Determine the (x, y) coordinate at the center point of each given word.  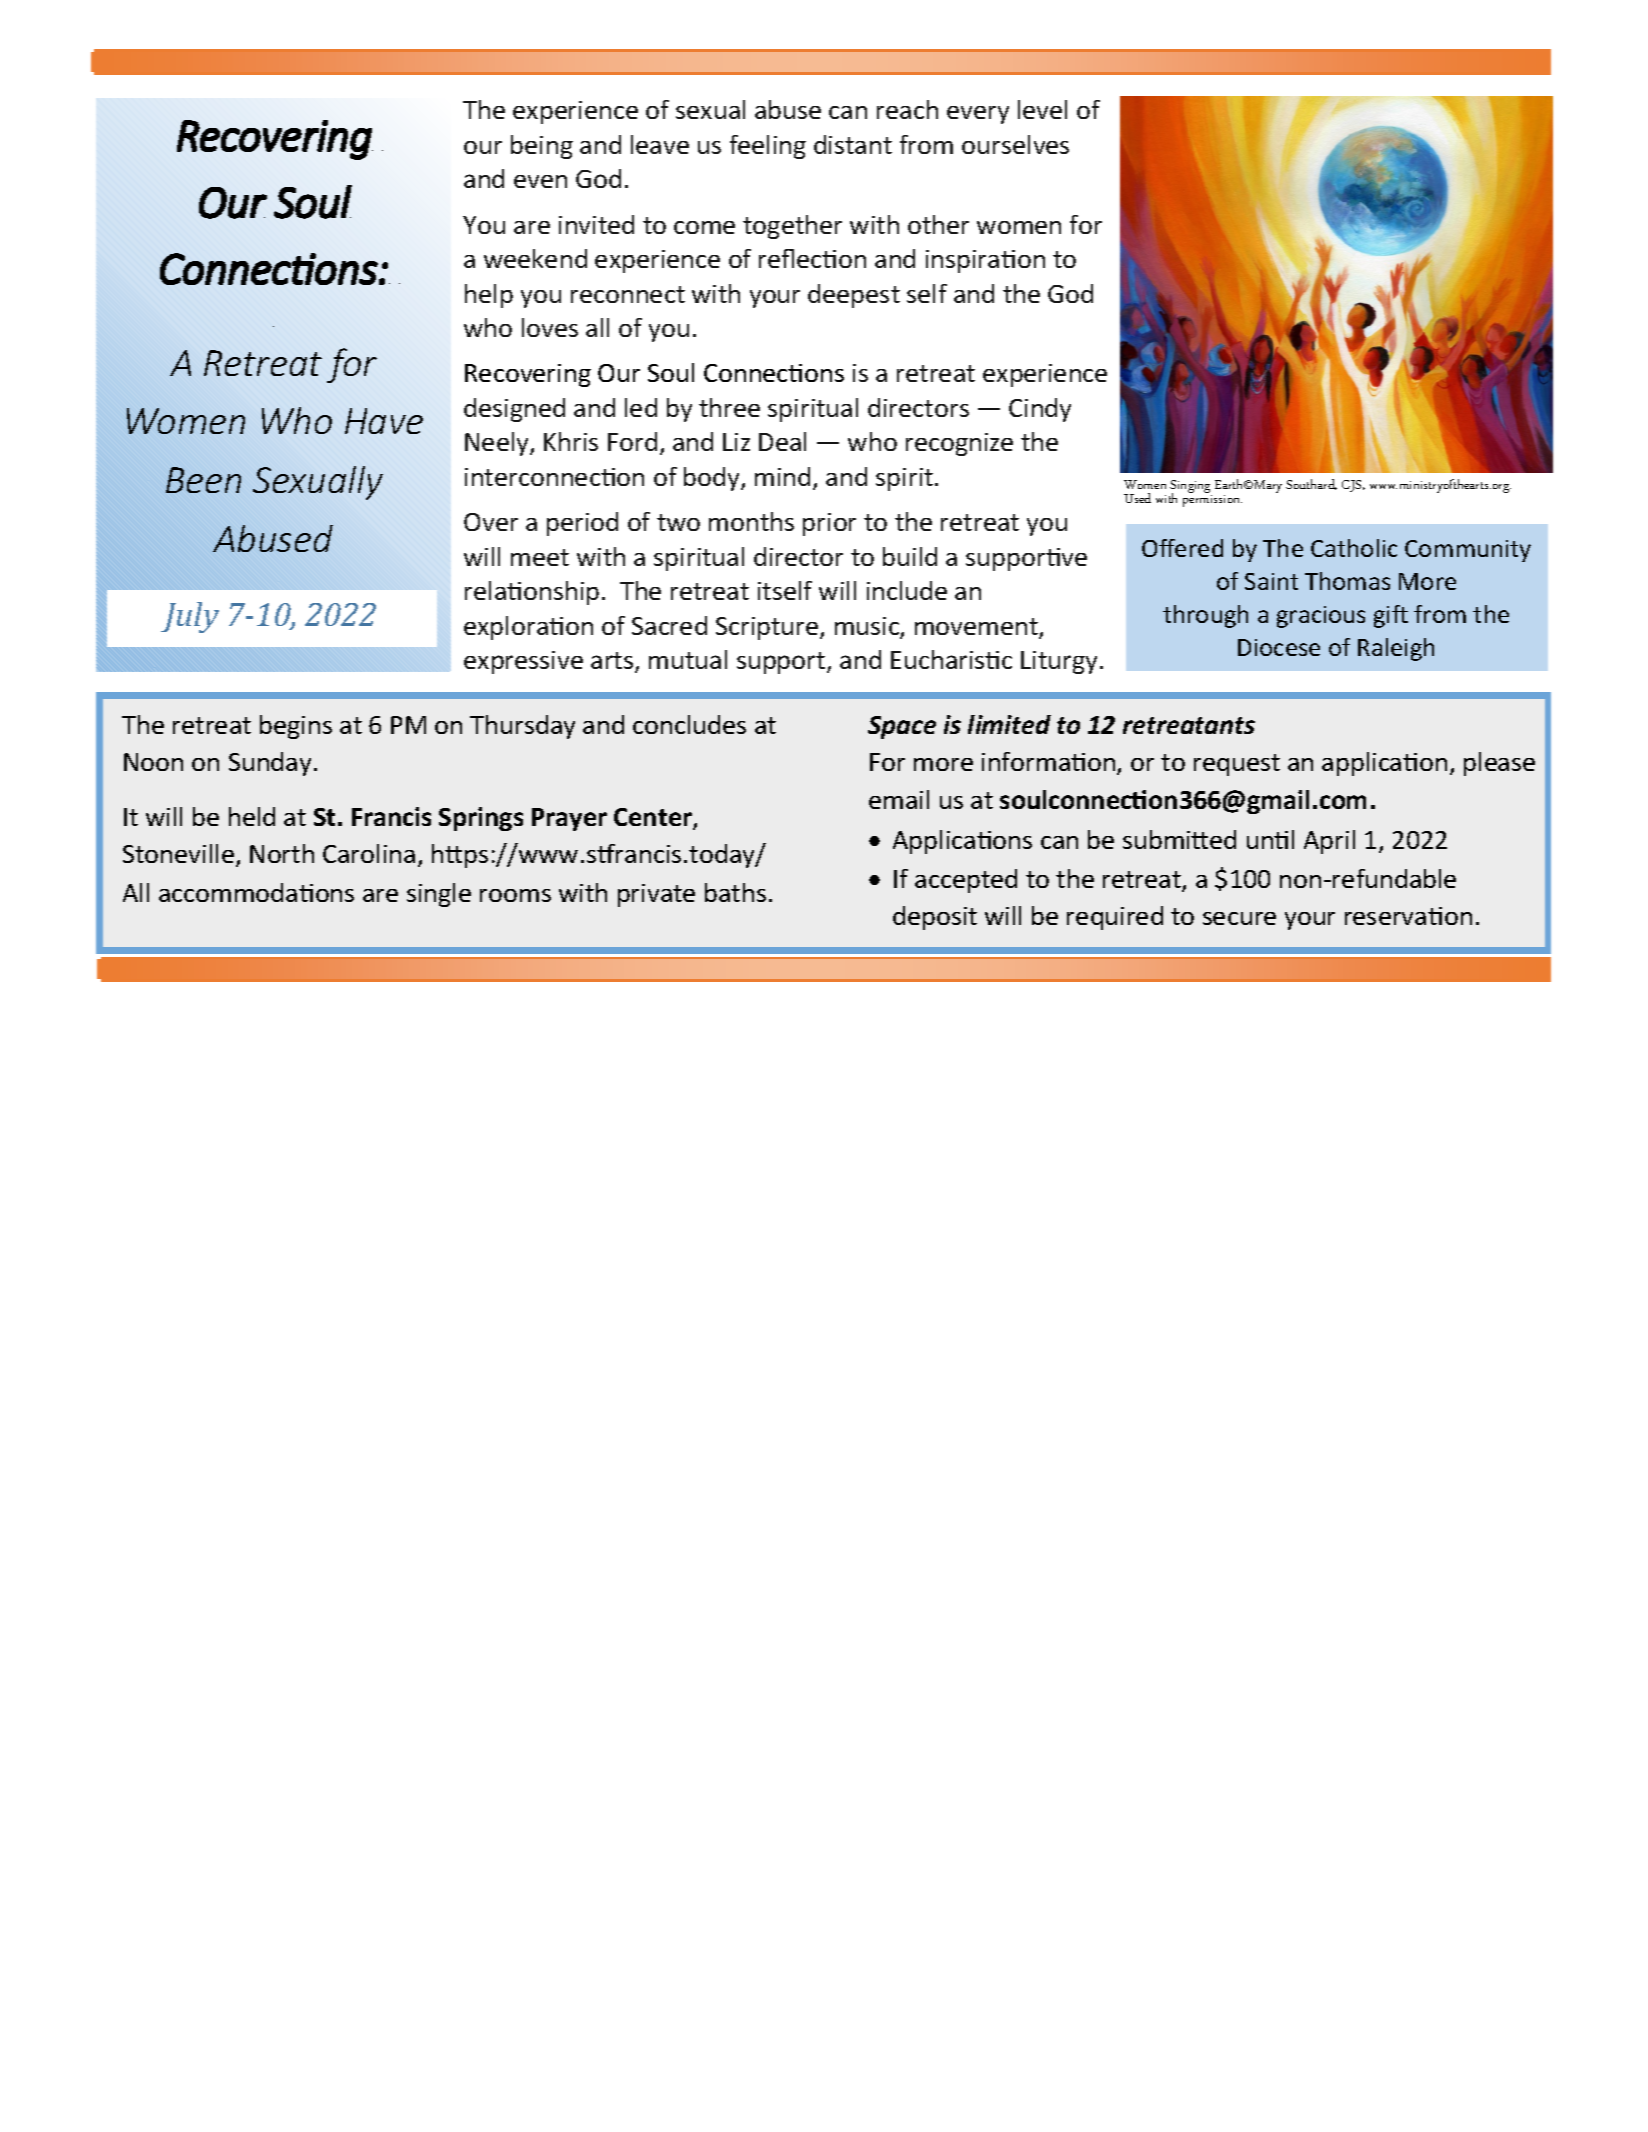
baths (735, 892)
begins (296, 727)
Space (902, 727)
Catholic (1354, 548)
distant (853, 144)
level (1042, 109)
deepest (854, 296)
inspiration (985, 261)
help (489, 296)
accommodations (256, 892)
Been (203, 480)
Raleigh (1396, 649)
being (542, 147)
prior (829, 524)
